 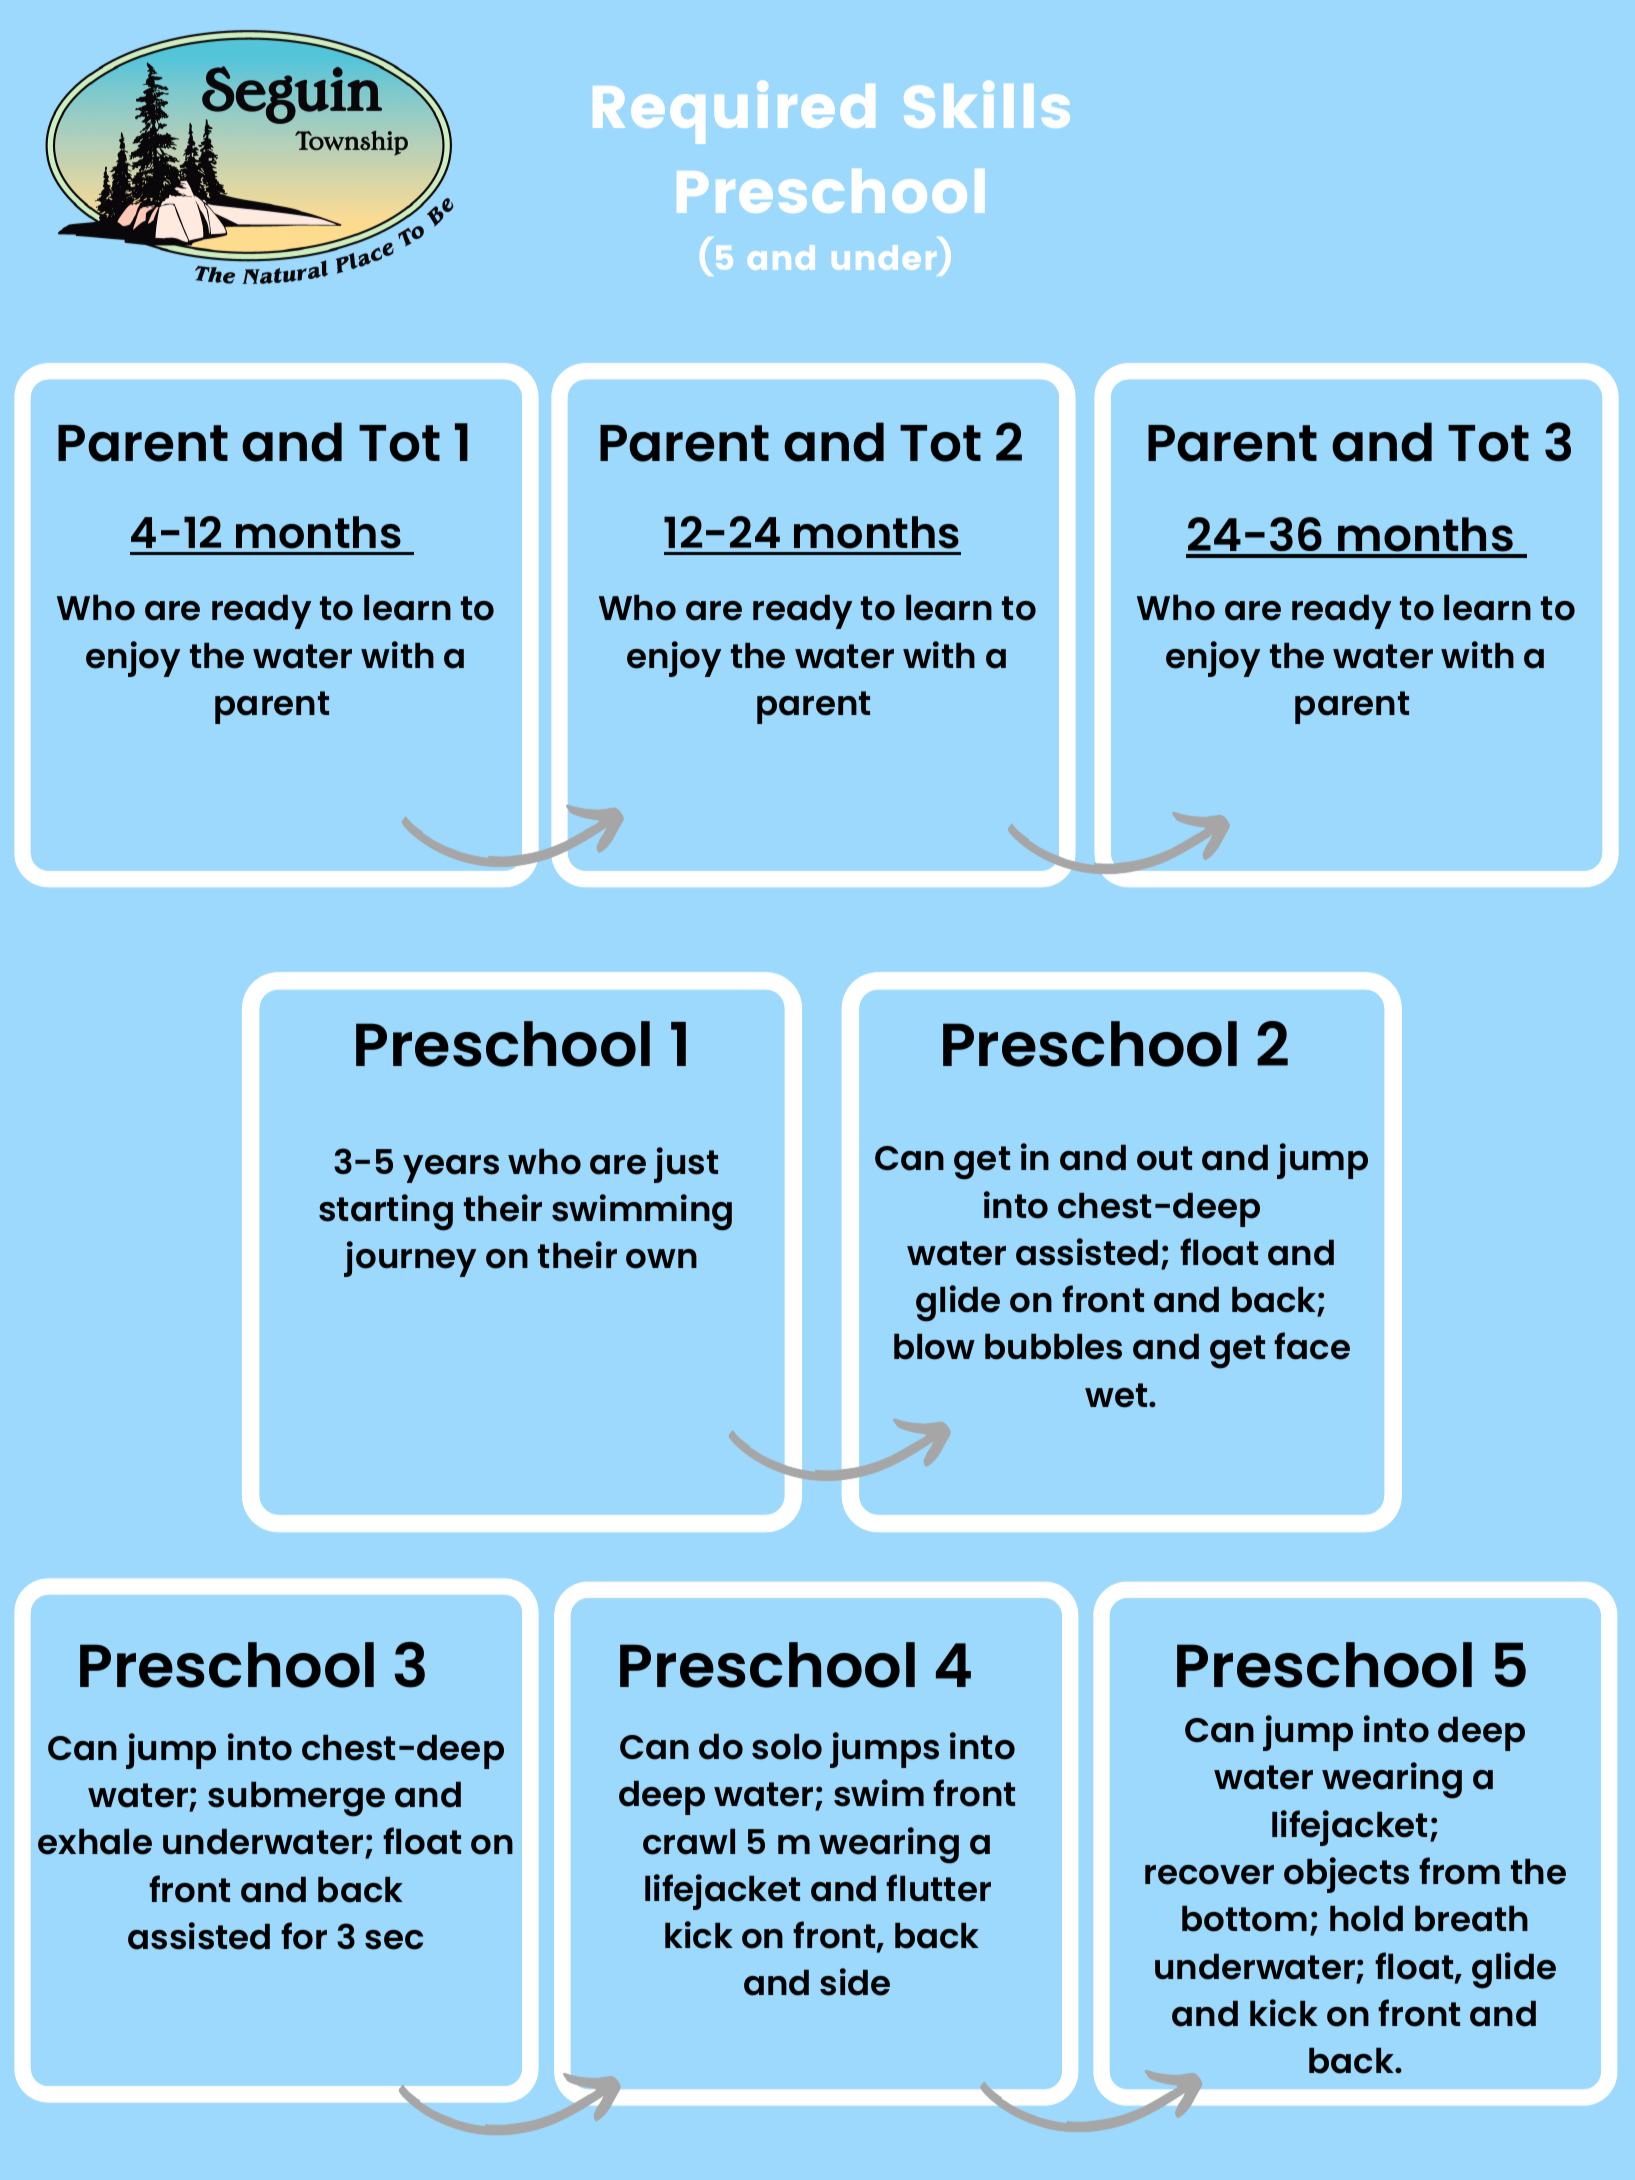 What do you see at coordinates (1312, 1346) in the screenshot?
I see `face` at bounding box center [1312, 1346].
